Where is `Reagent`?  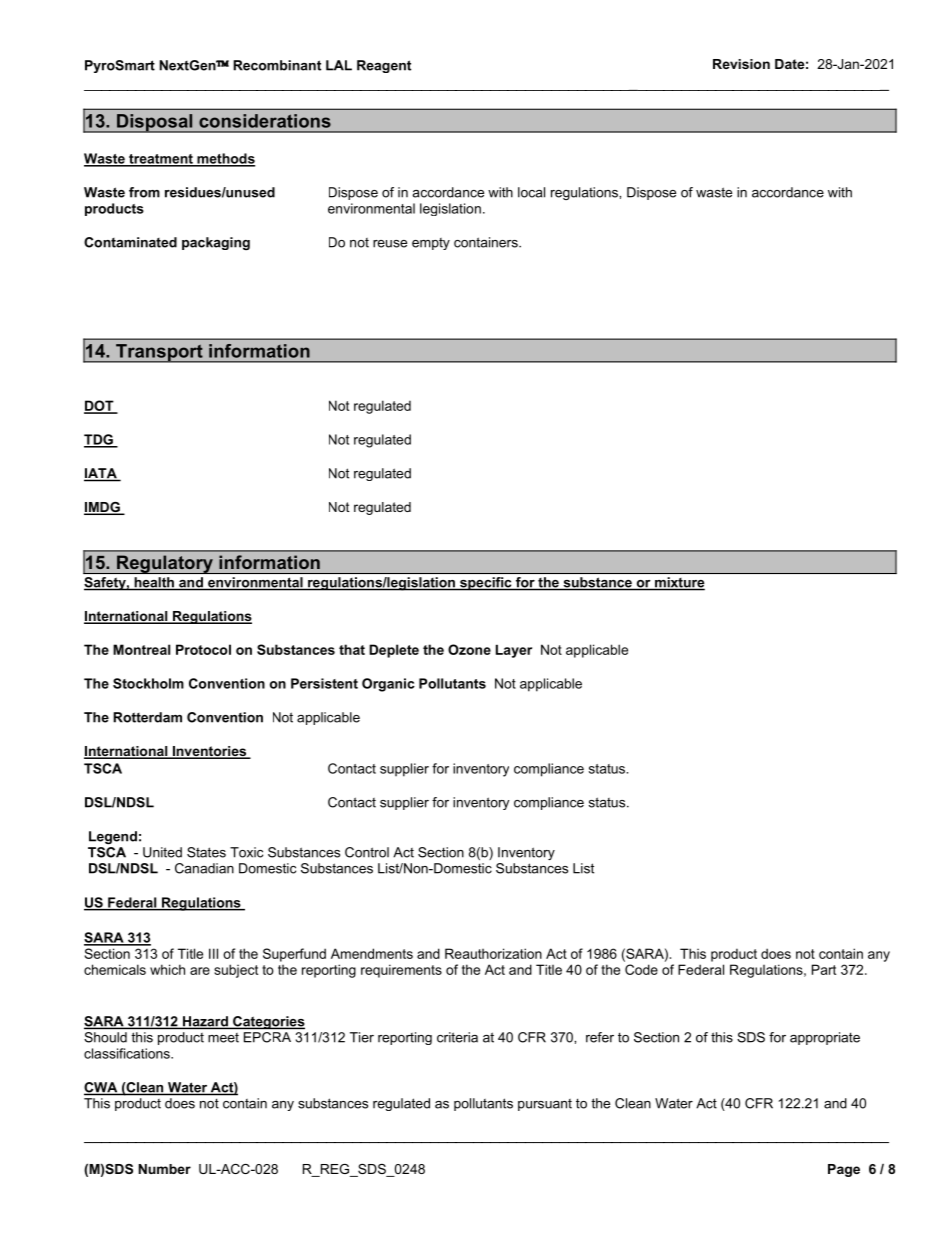 Reagent is located at coordinates (384, 66).
